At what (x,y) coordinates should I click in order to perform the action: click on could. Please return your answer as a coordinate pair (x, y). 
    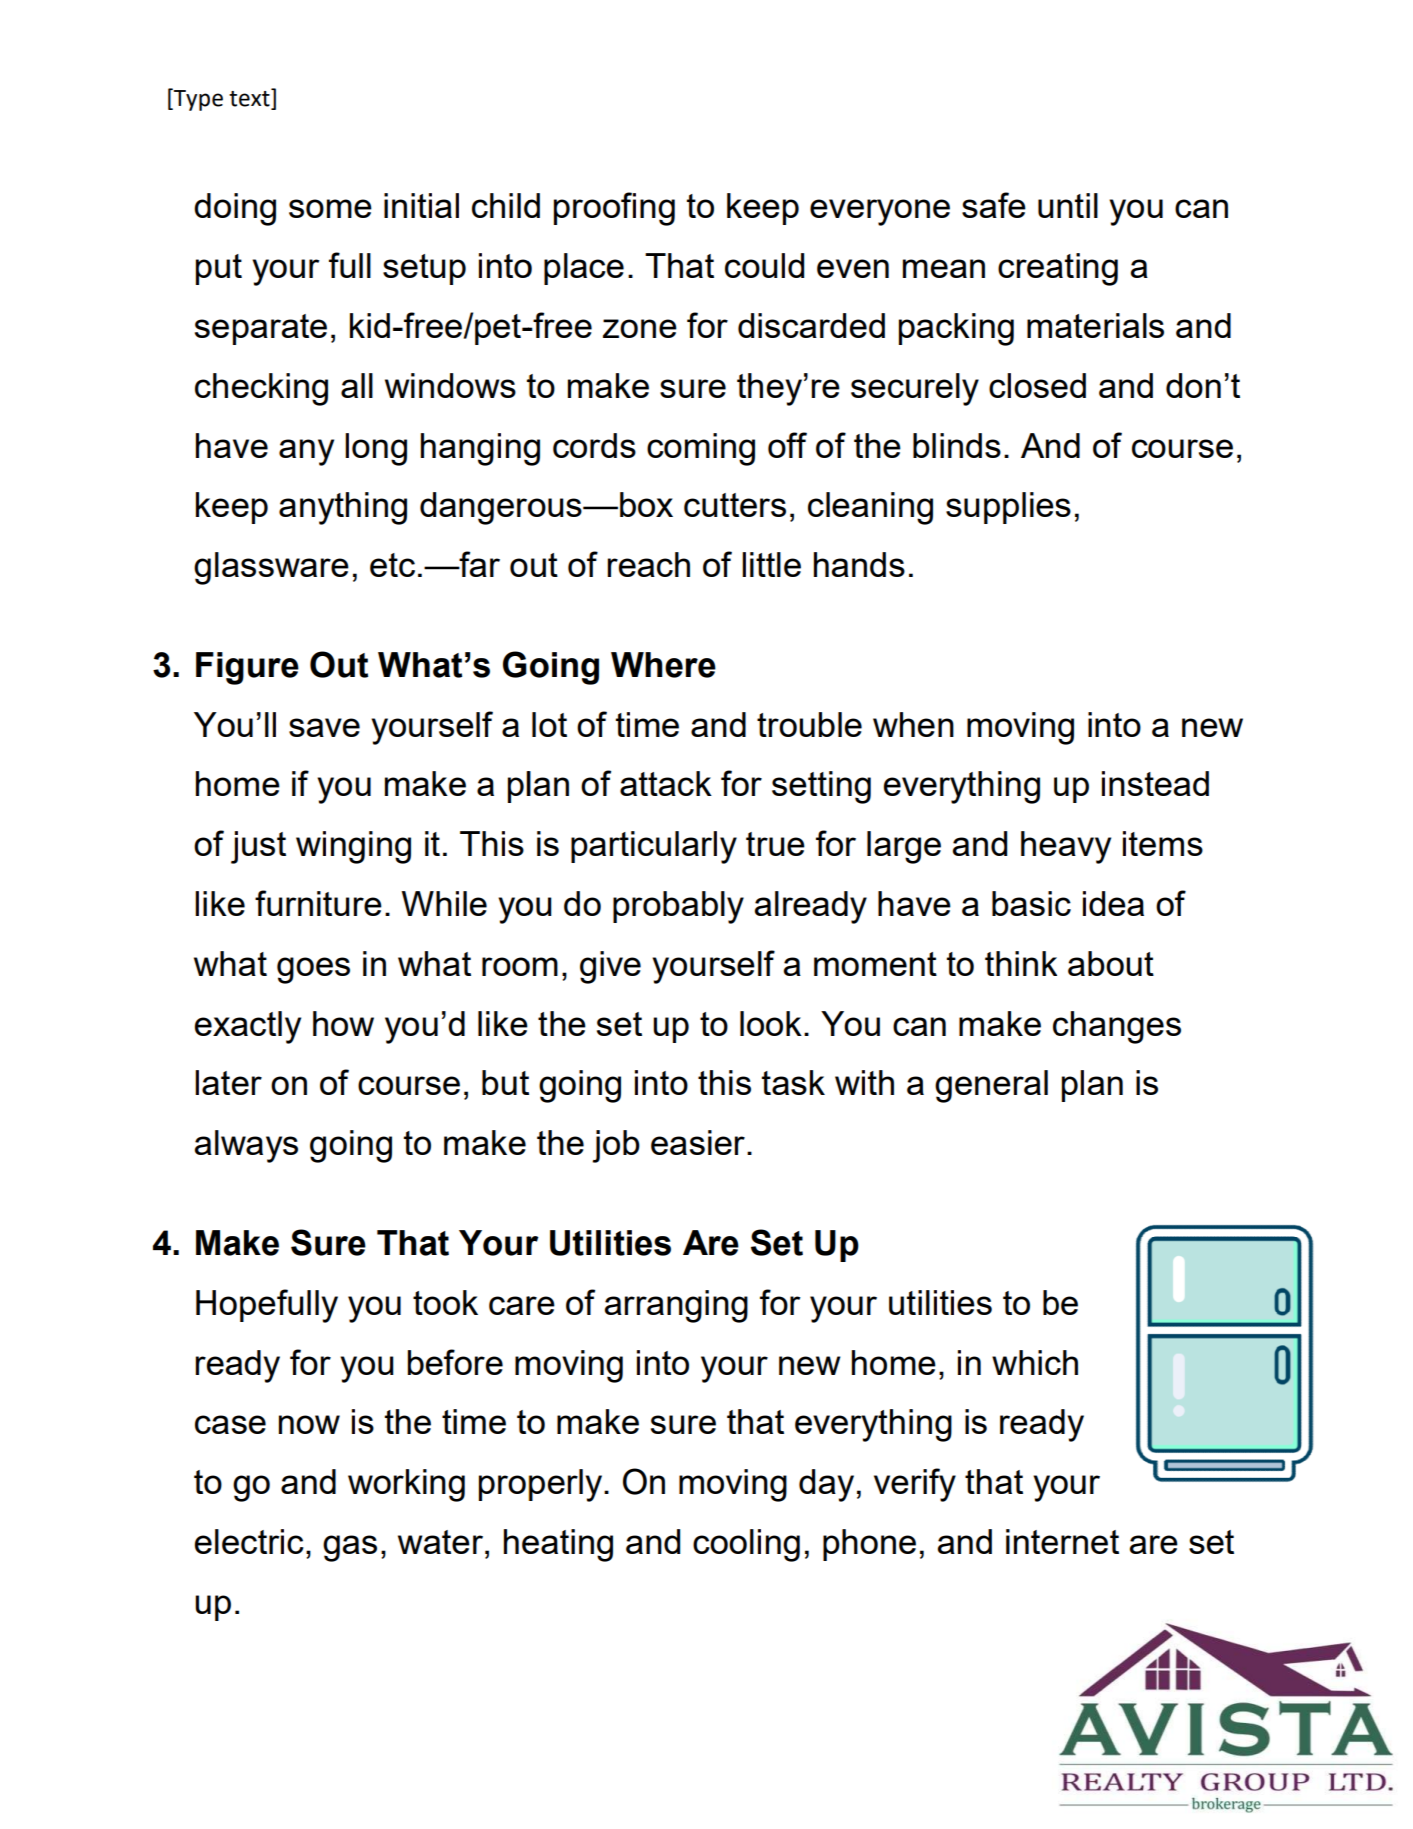
    Looking at the image, I should click on (764, 265).
